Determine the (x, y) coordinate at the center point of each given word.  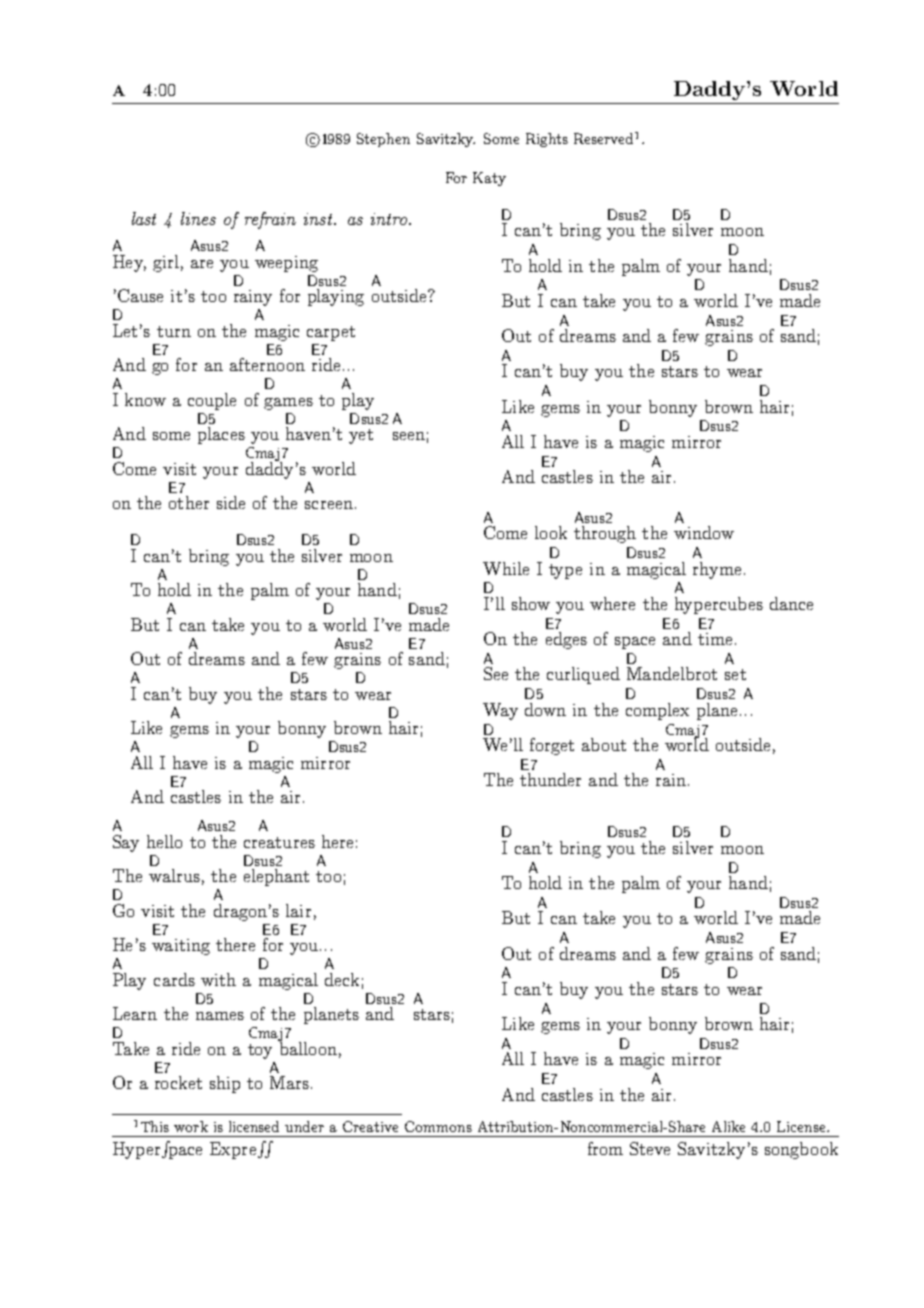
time (715, 639)
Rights (547, 140)
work (191, 1126)
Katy (489, 179)
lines (198, 218)
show (531, 603)
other (189, 502)
